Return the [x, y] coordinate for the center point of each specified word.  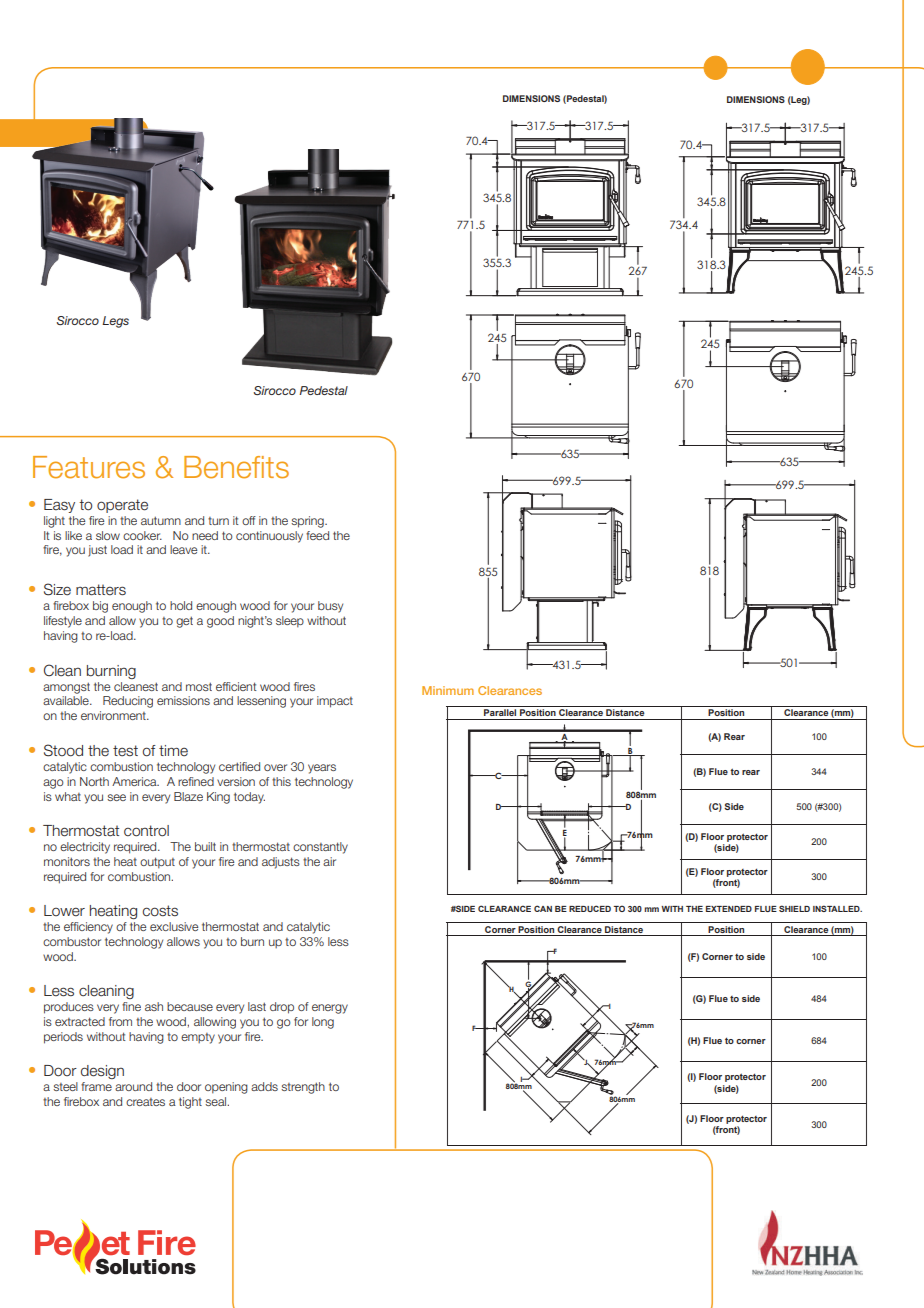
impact [335, 702]
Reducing [128, 702]
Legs [115, 322]
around [133, 1086]
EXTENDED [729, 909]
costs [160, 911]
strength [303, 1088]
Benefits [236, 467]
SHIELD [794, 908]
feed [317, 535]
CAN [543, 908]
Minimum [448, 690]
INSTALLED [837, 908]
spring [308, 522]
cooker [142, 535]
